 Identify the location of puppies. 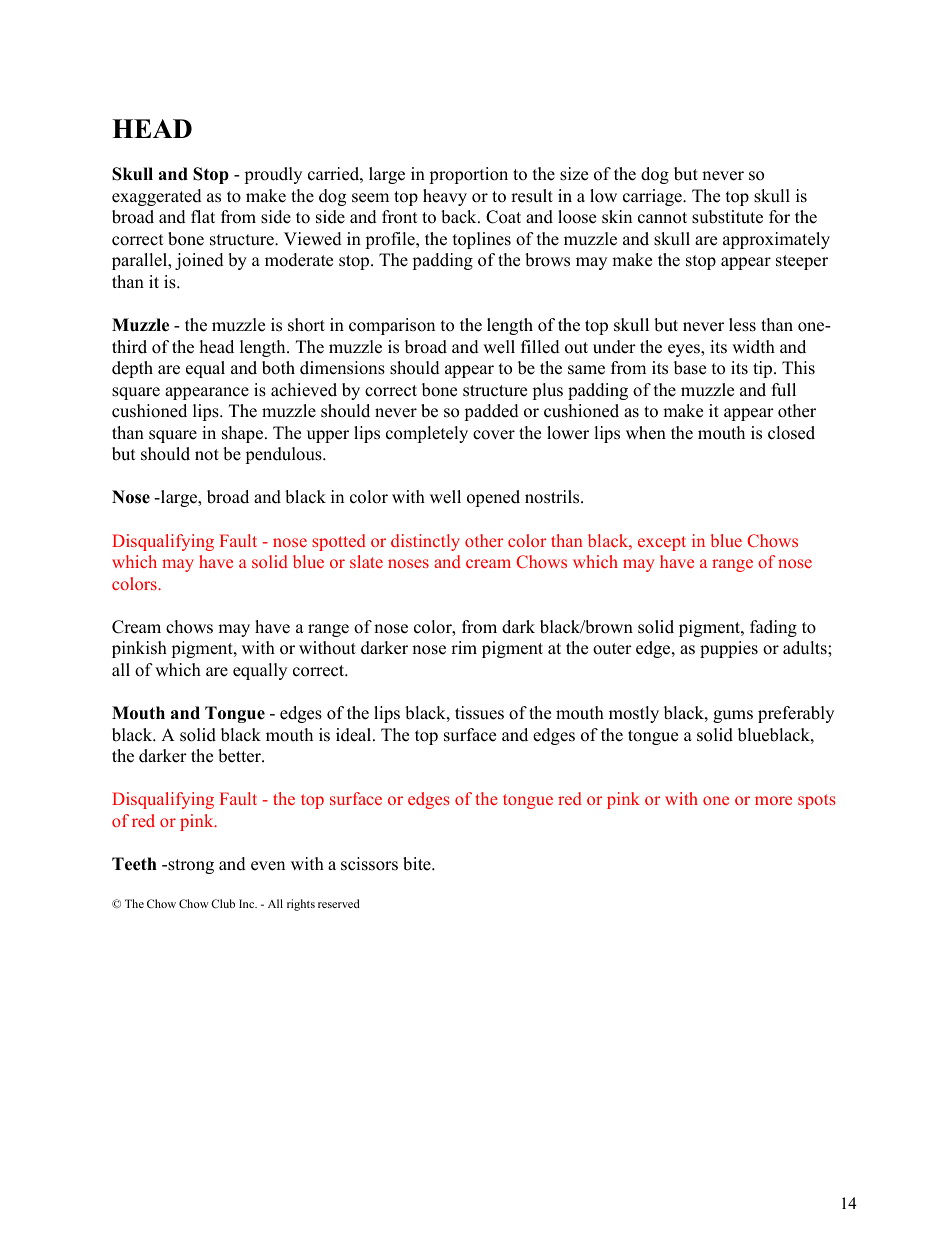
(729, 649).
